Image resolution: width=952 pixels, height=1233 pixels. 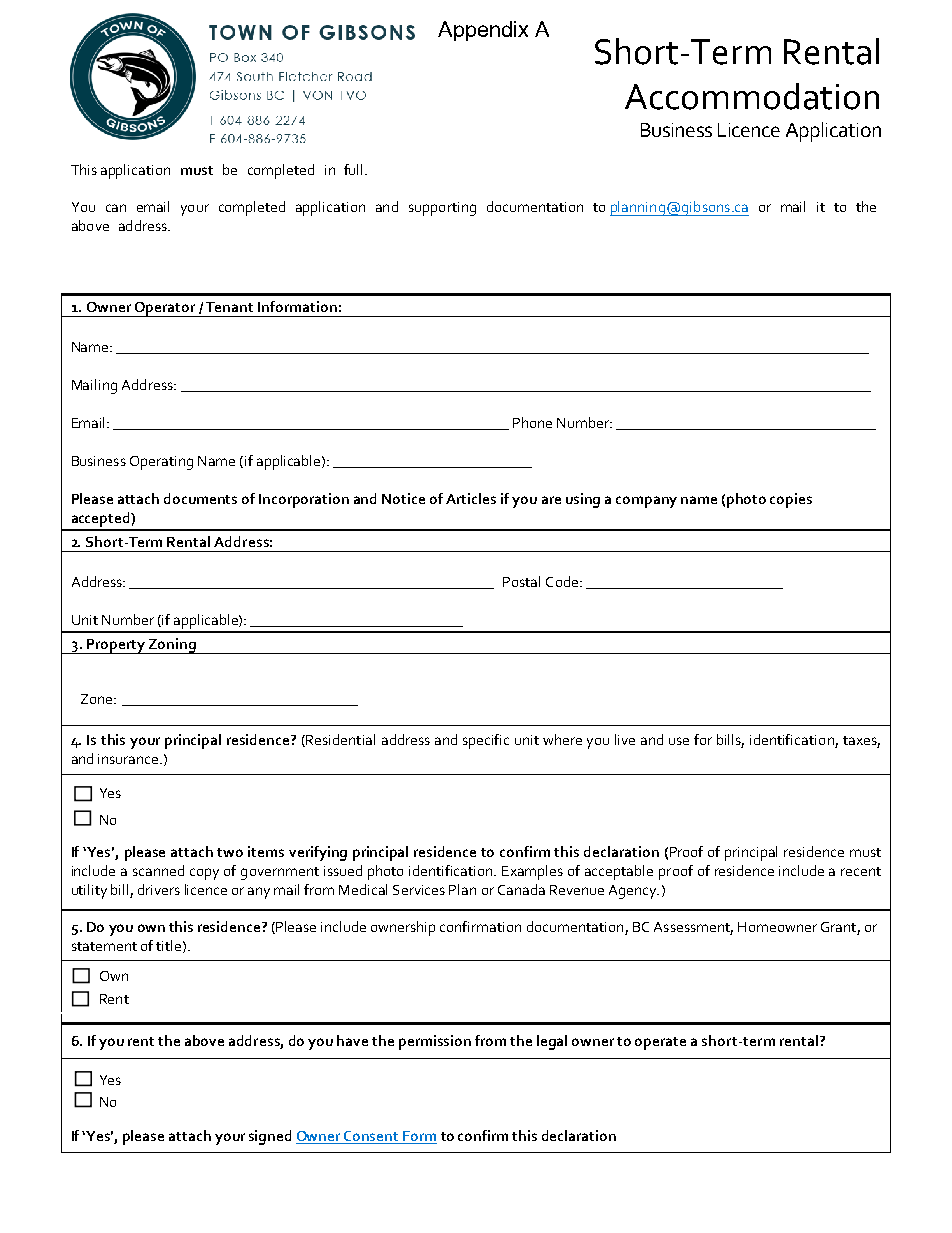 I want to click on Accommodation, so click(x=752, y=96).
